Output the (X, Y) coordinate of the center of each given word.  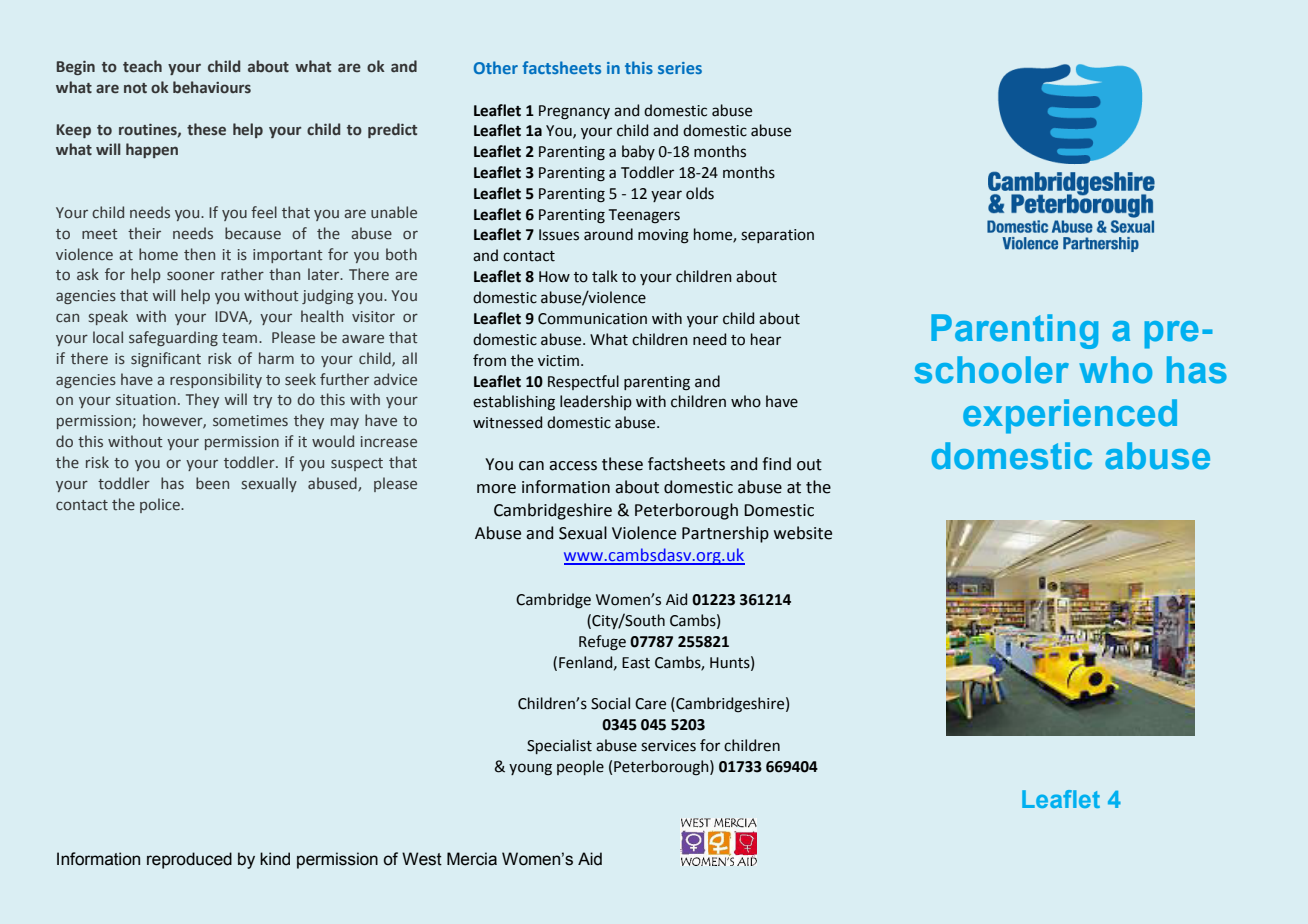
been (212, 483)
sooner (191, 276)
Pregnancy (574, 112)
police (161, 505)
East (636, 663)
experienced (1070, 416)
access (573, 466)
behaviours (212, 87)
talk (605, 276)
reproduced (189, 860)
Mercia (472, 859)
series (680, 68)
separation (777, 236)
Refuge (602, 643)
